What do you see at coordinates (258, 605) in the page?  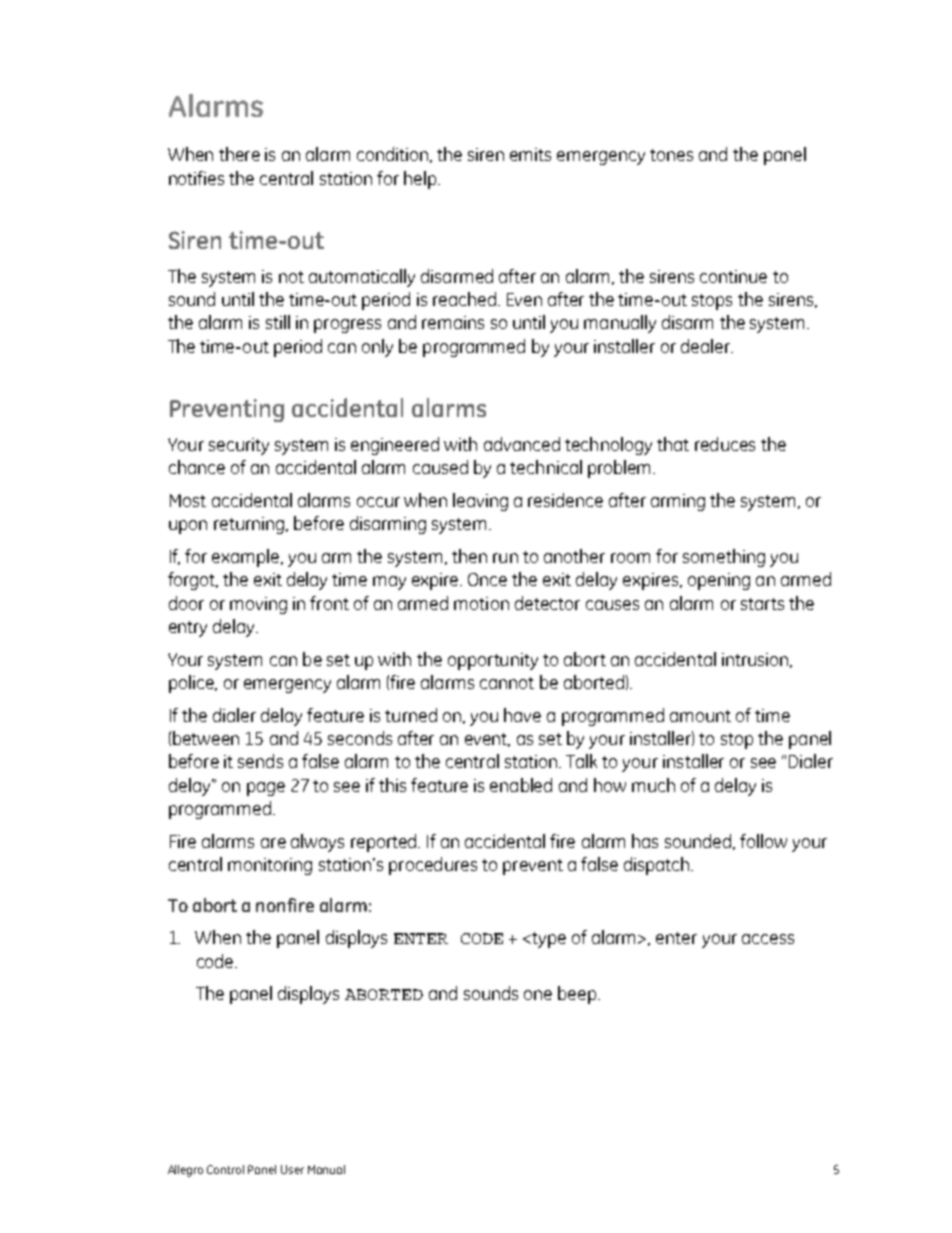 I see `moving` at bounding box center [258, 605].
